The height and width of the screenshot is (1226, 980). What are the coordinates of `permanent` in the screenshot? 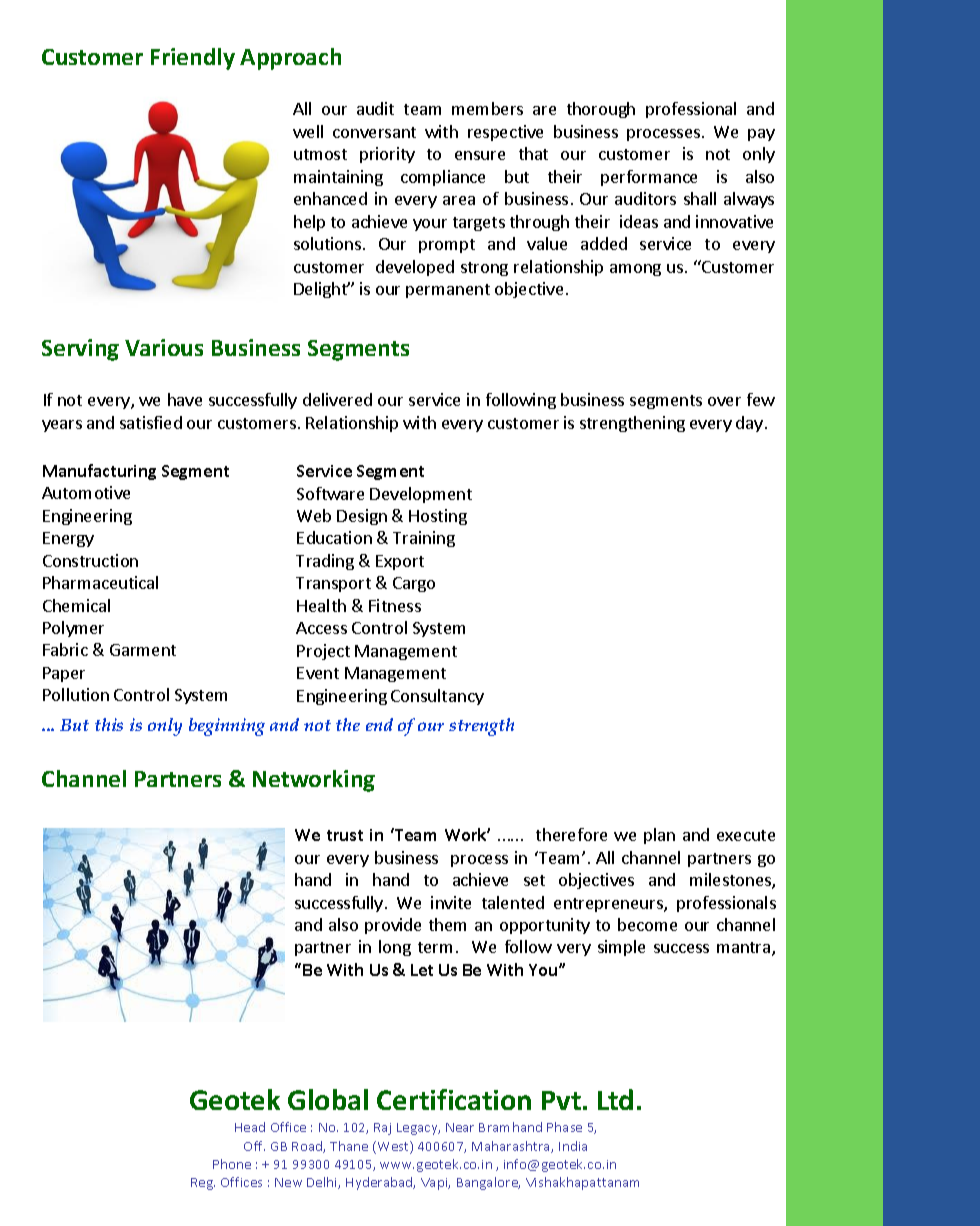 It's located at (448, 291).
